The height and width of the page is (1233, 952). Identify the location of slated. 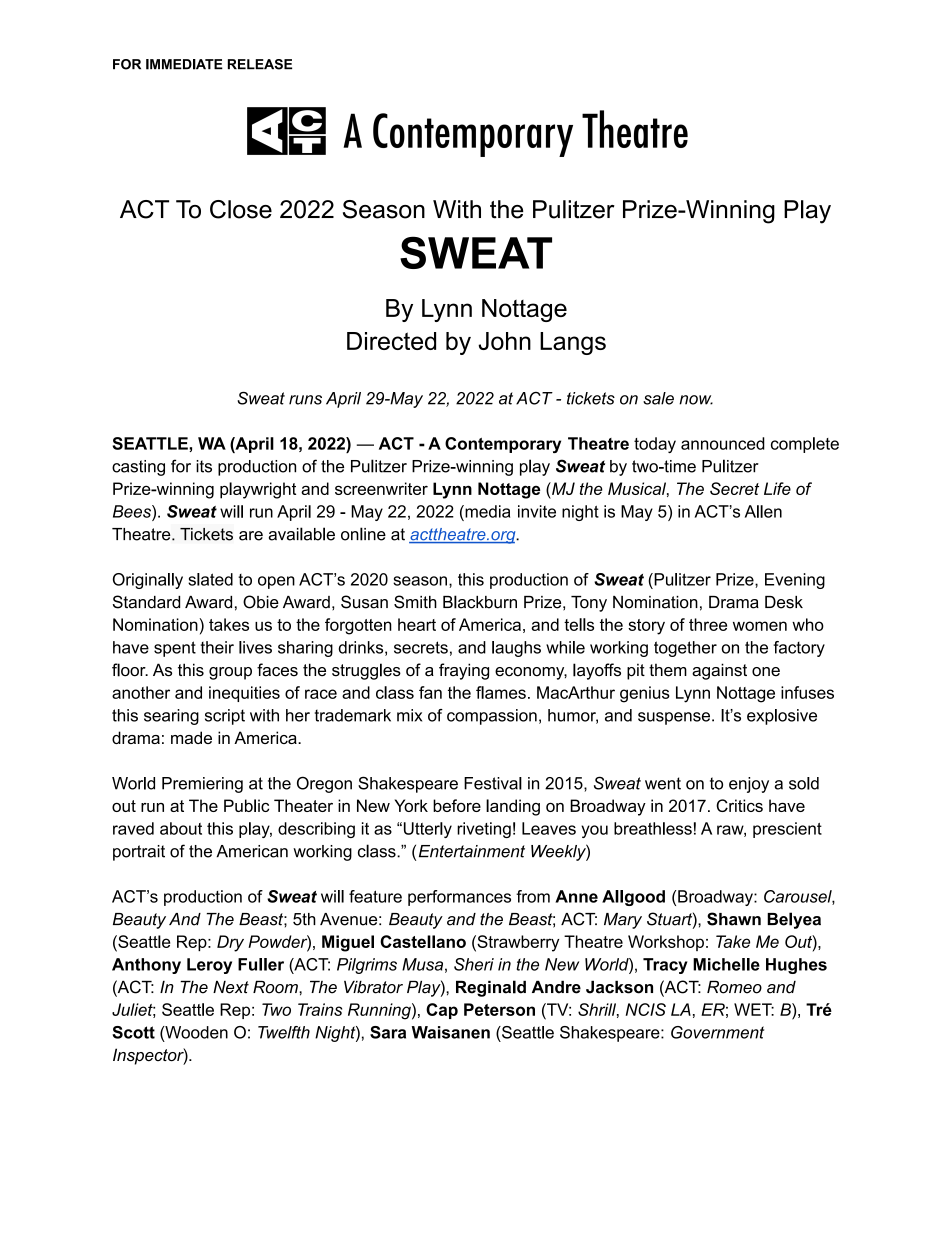
(210, 579).
